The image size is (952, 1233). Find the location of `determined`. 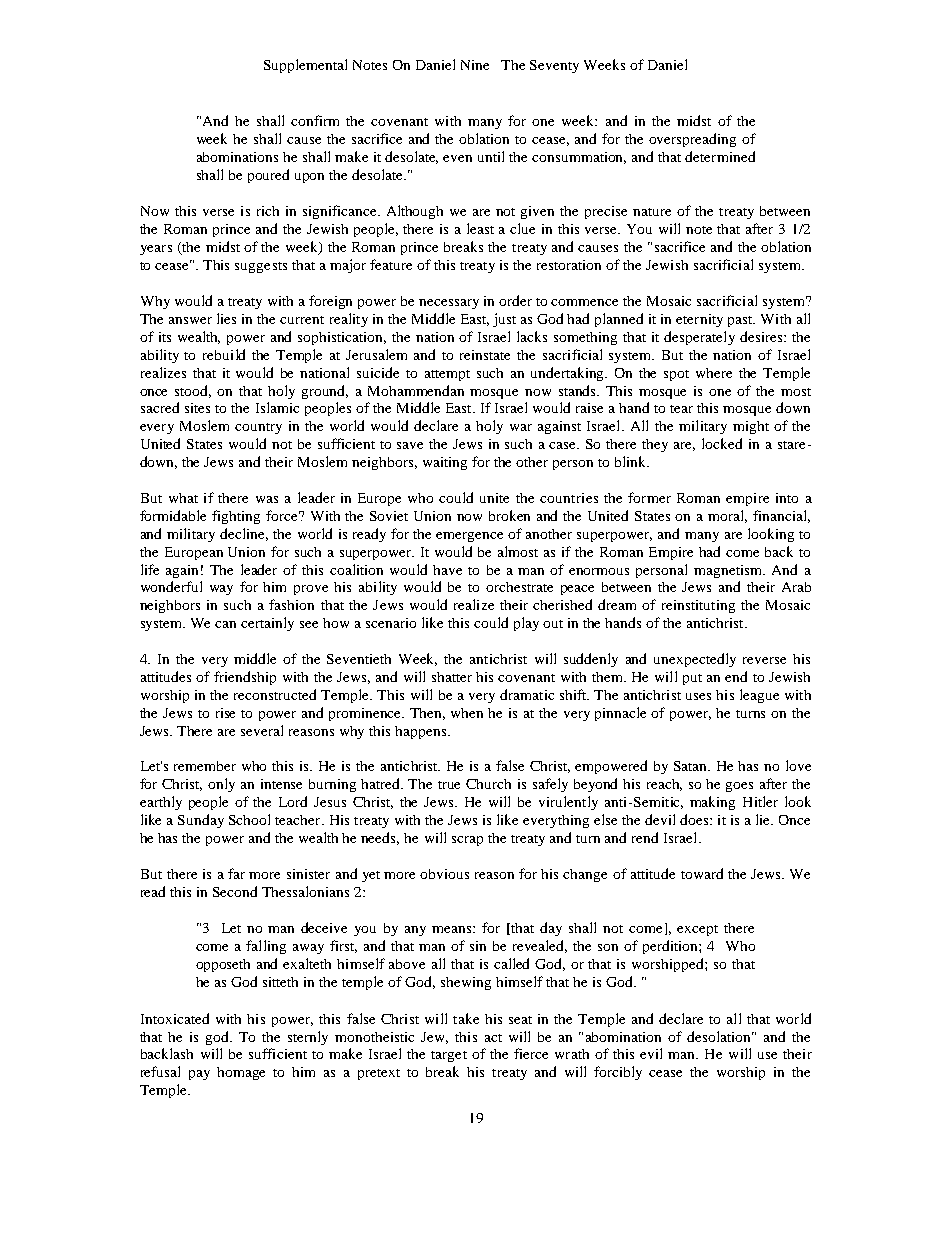

determined is located at coordinates (720, 156).
